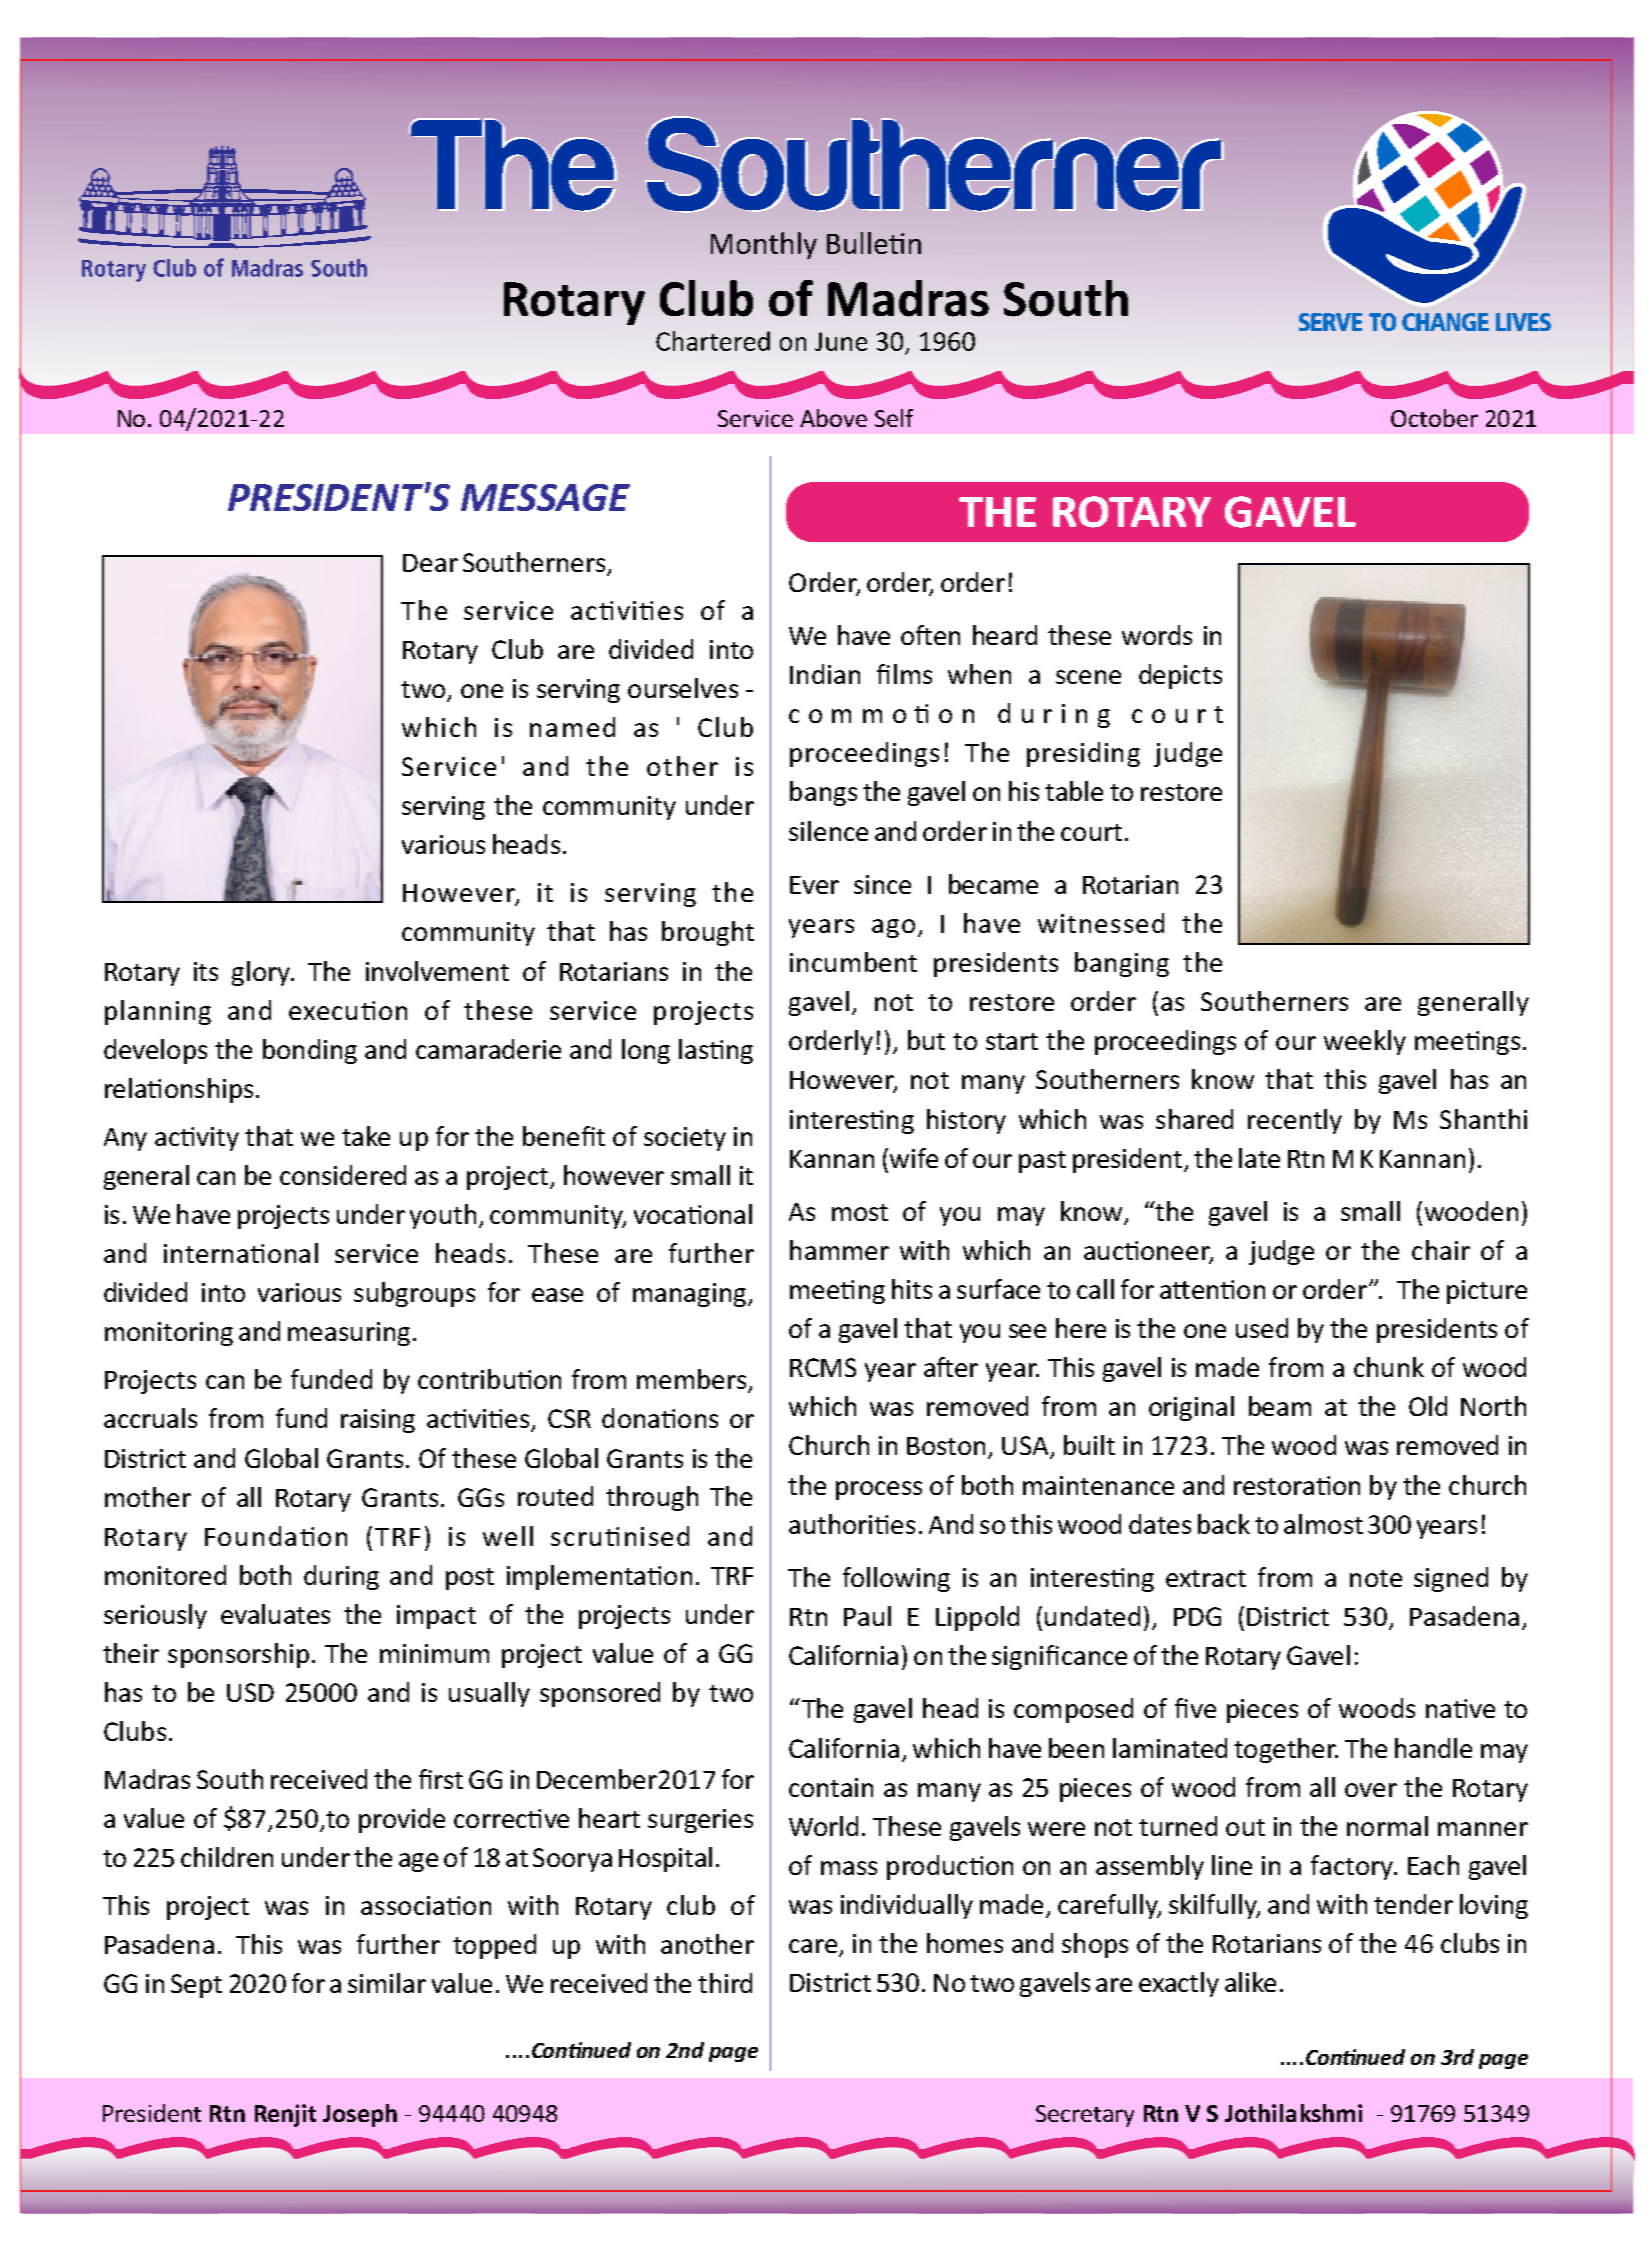  Describe the element at coordinates (430, 563) in the screenshot. I see `Dear` at that location.
